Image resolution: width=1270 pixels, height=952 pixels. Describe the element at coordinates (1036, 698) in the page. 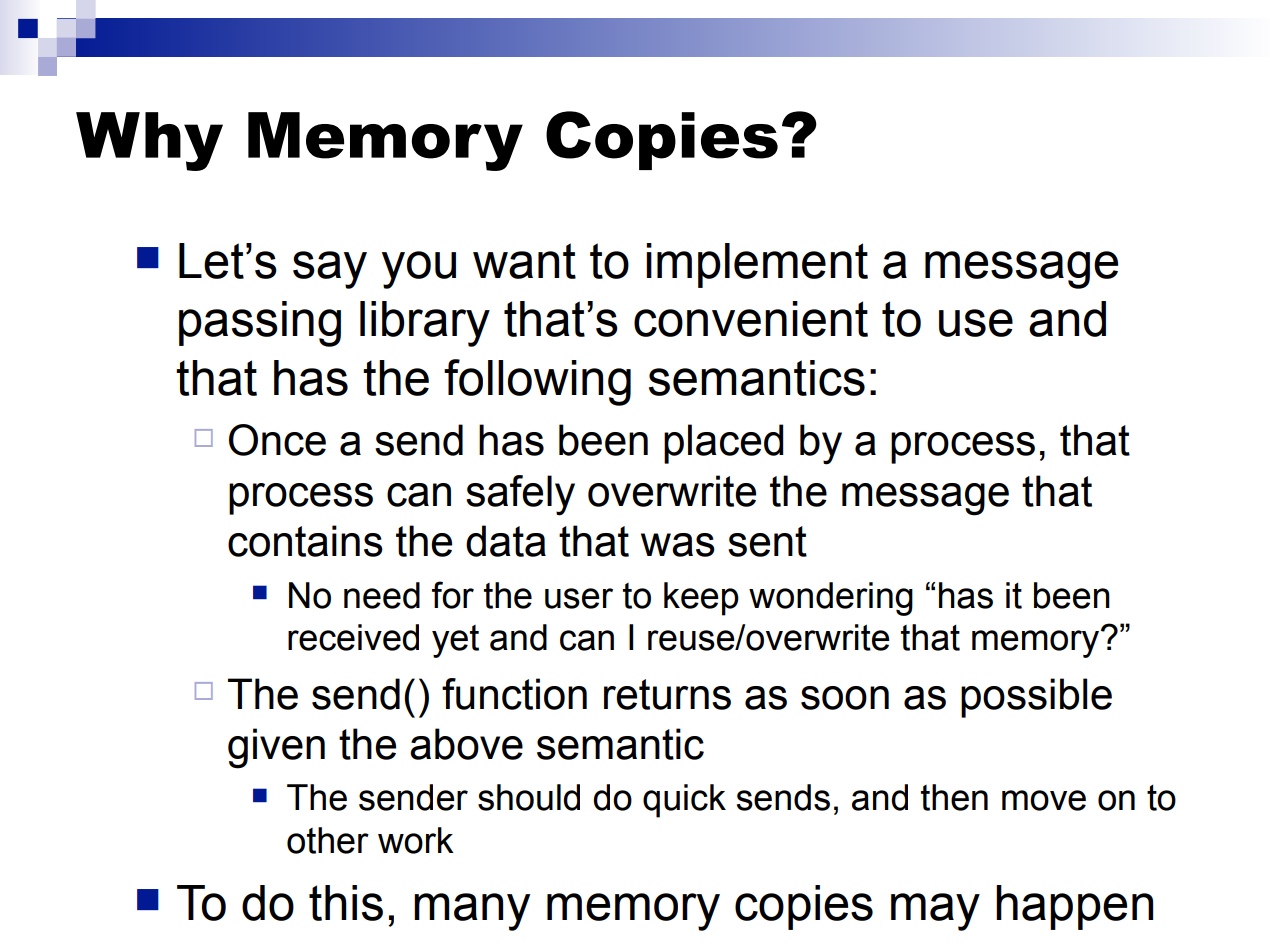

I see `possible` at that location.
